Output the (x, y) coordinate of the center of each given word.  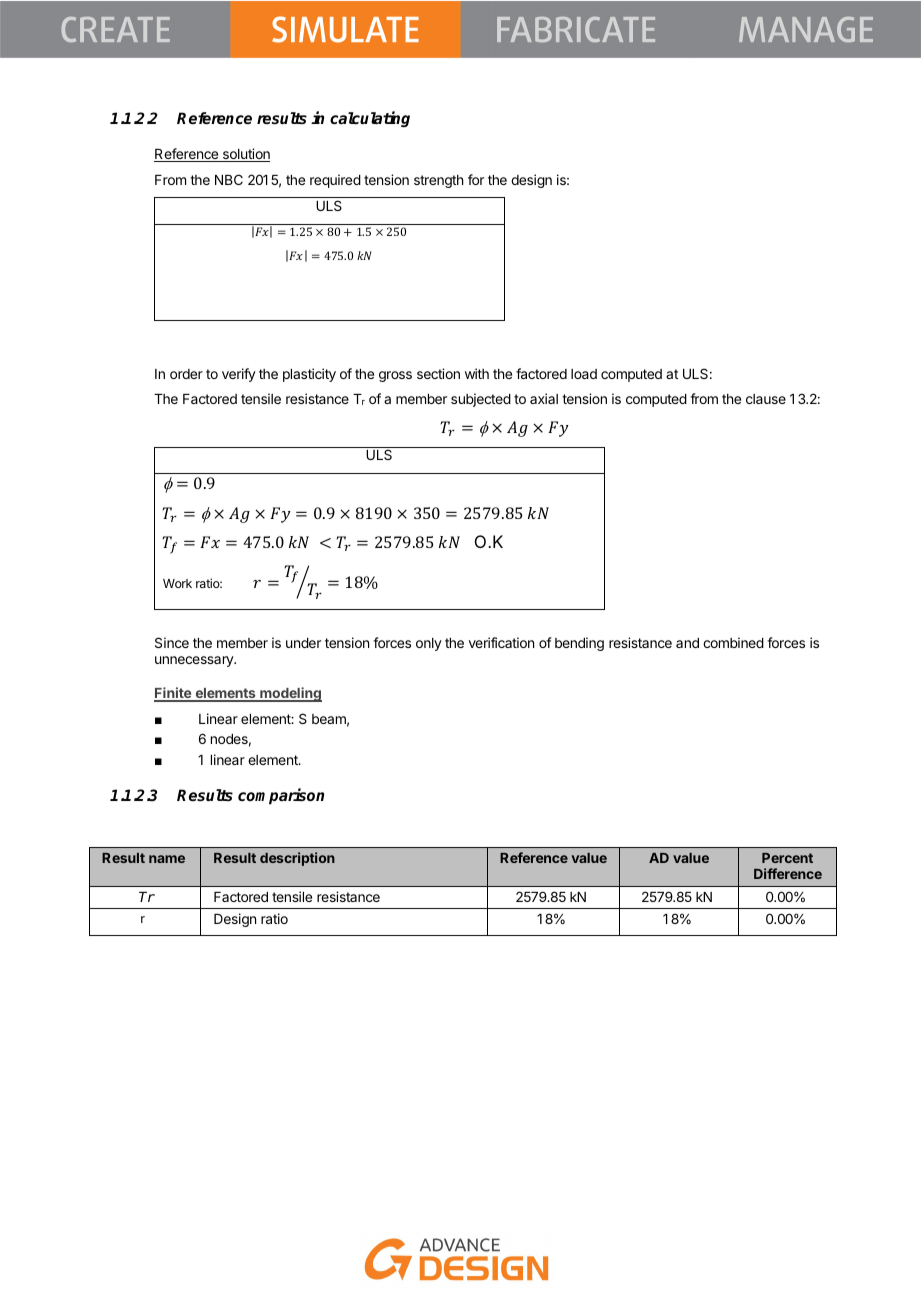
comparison (281, 796)
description (297, 859)
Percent (787, 858)
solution (245, 155)
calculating (370, 119)
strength (438, 181)
